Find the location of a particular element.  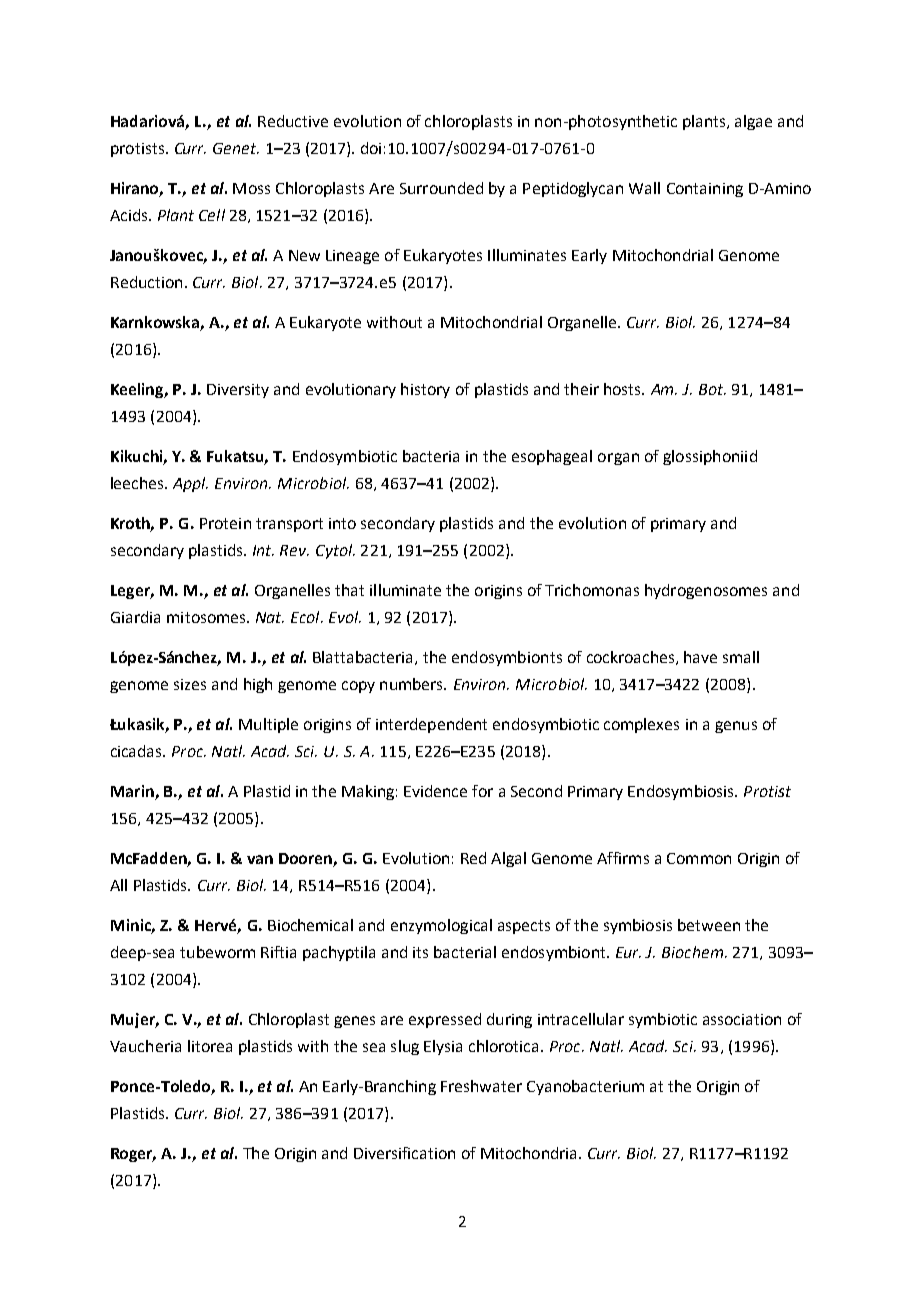

Containing is located at coordinates (705, 190).
